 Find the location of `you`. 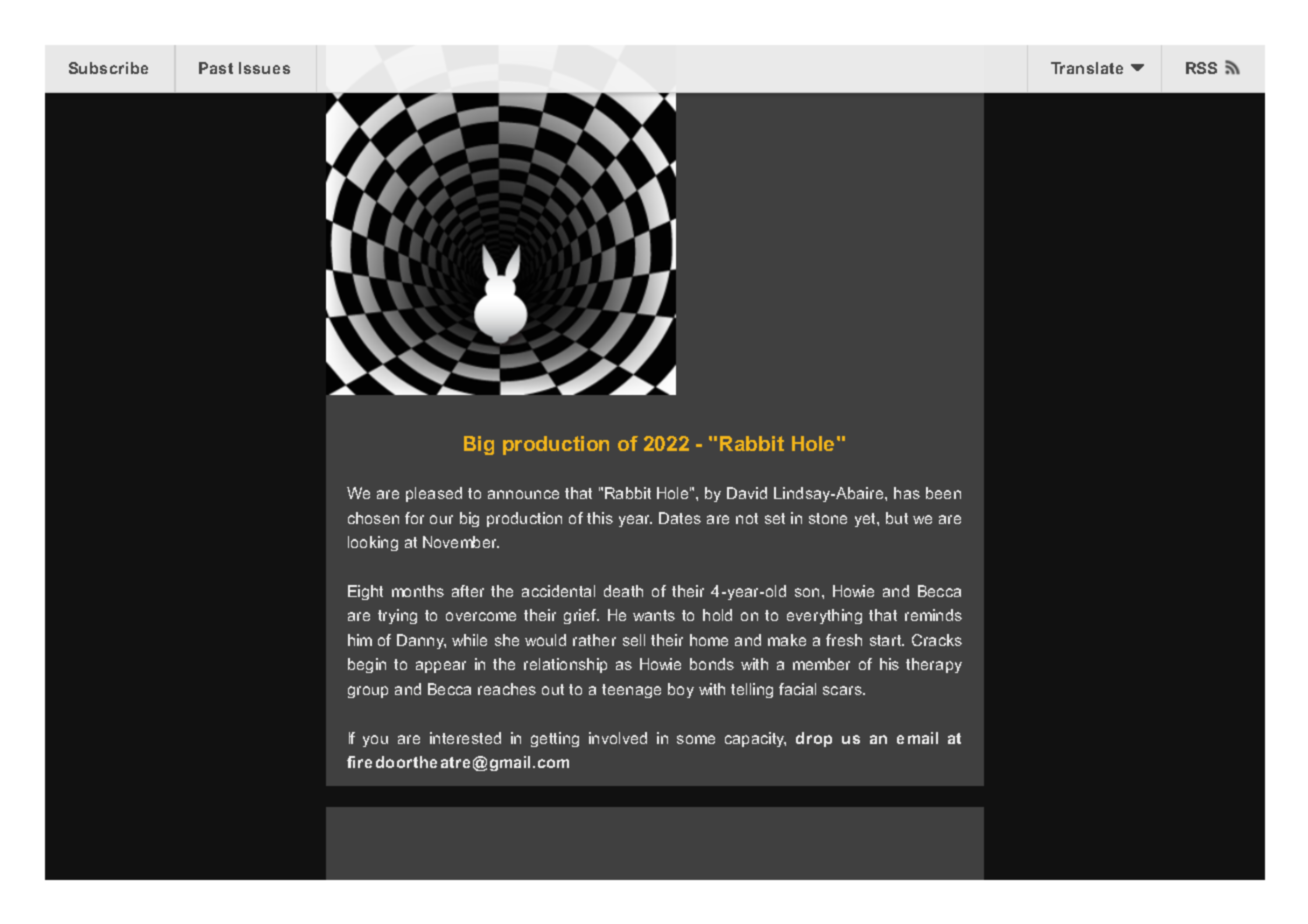

you is located at coordinates (375, 741).
